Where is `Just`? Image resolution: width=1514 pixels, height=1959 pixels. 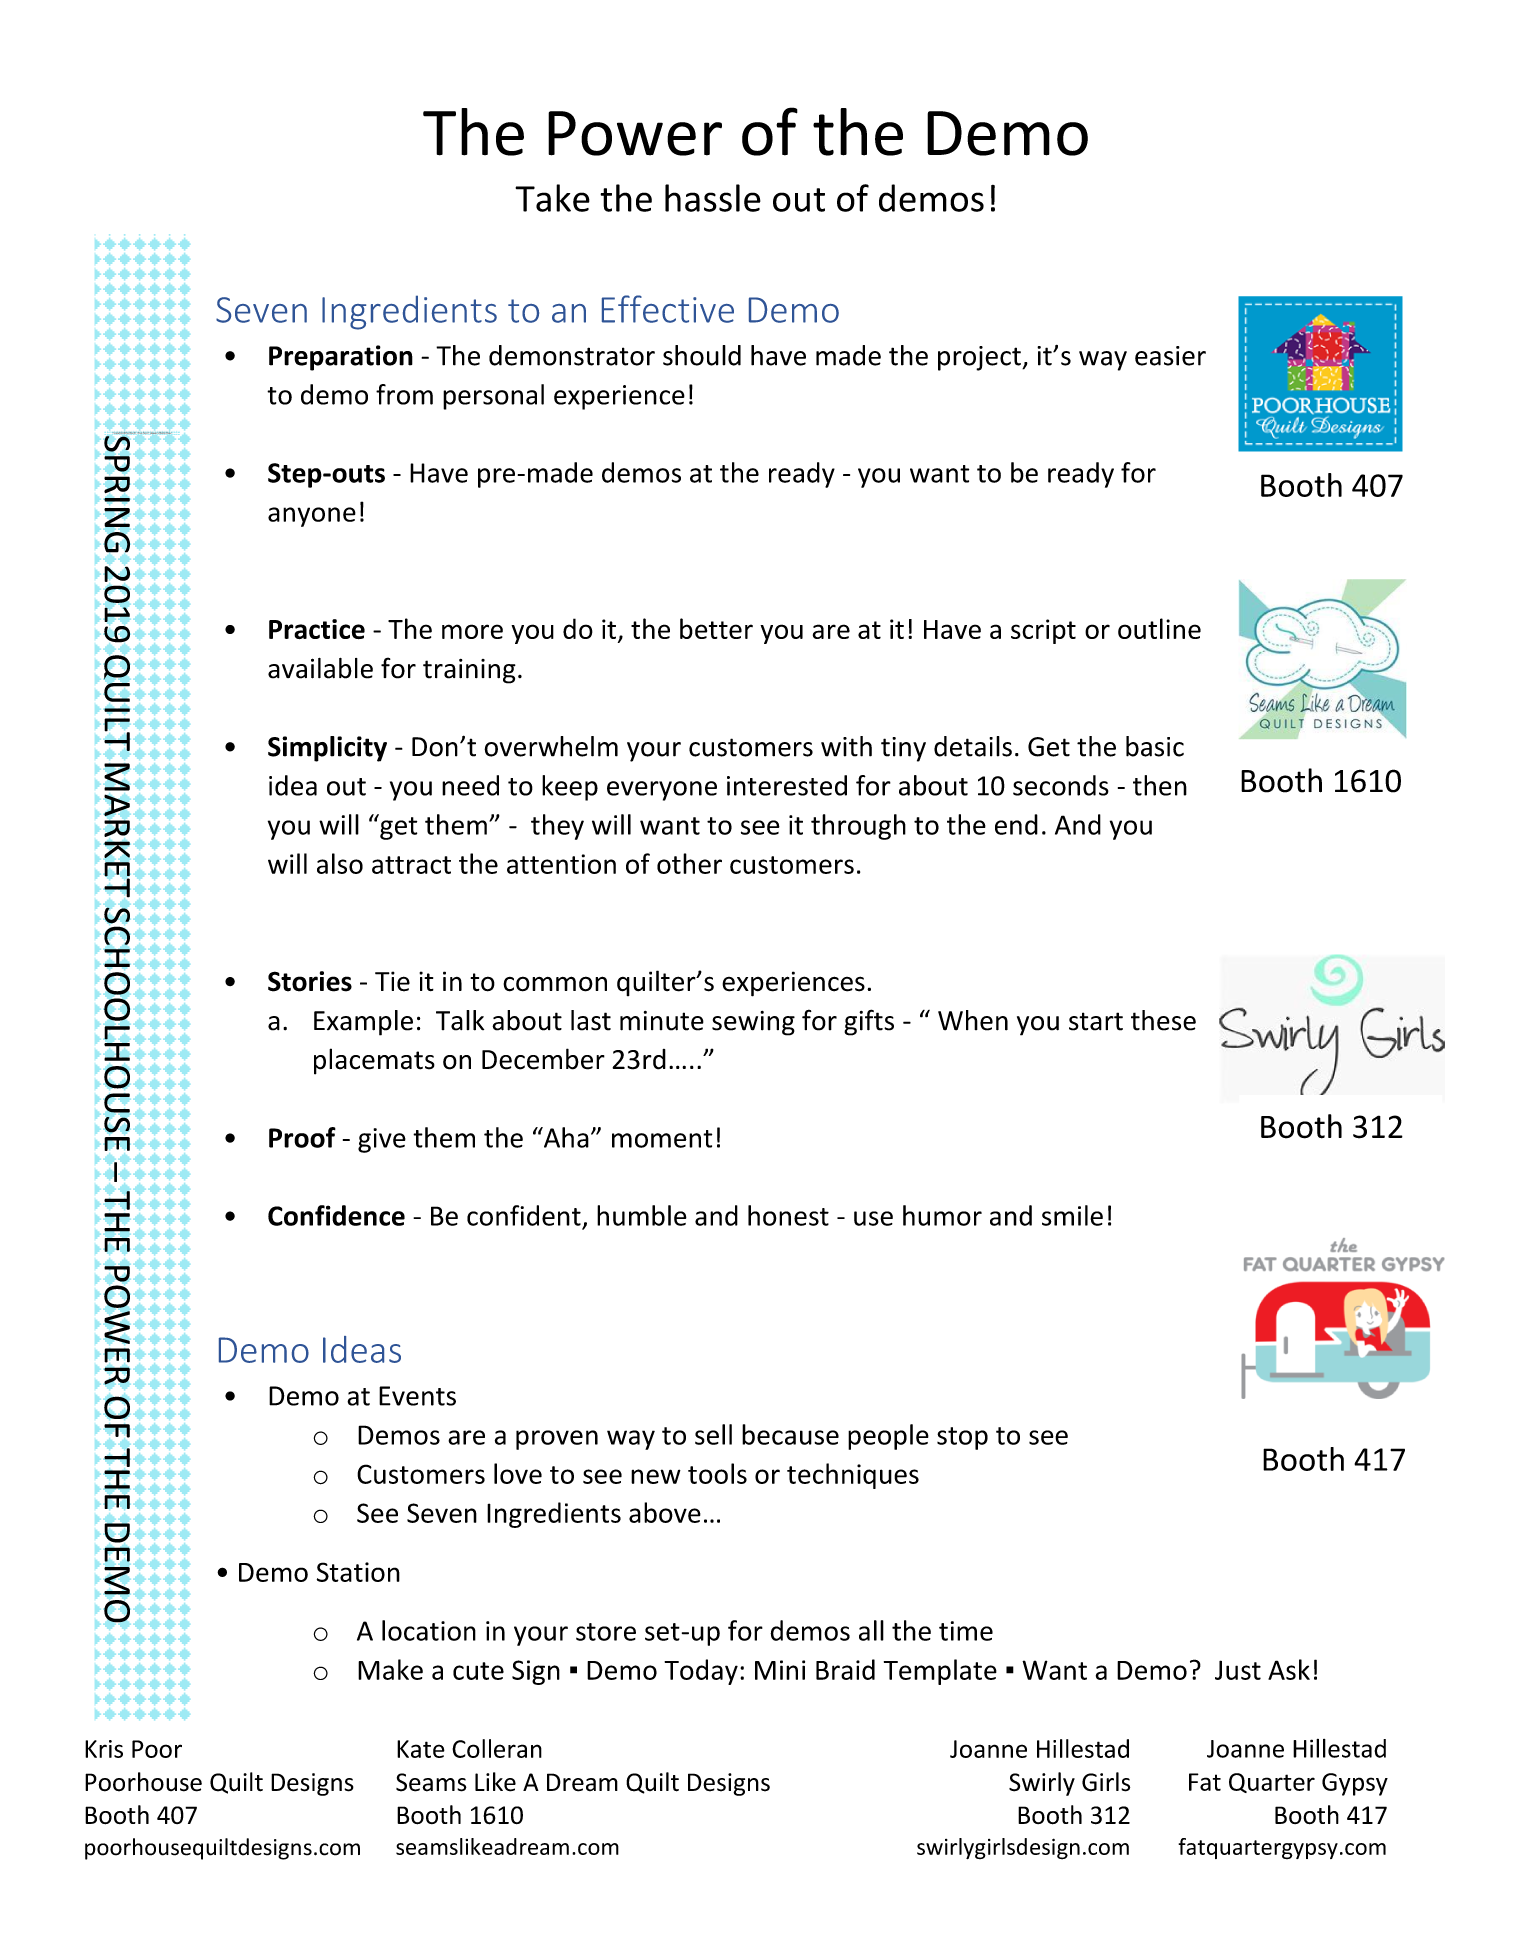
Just is located at coordinates (1238, 1670).
